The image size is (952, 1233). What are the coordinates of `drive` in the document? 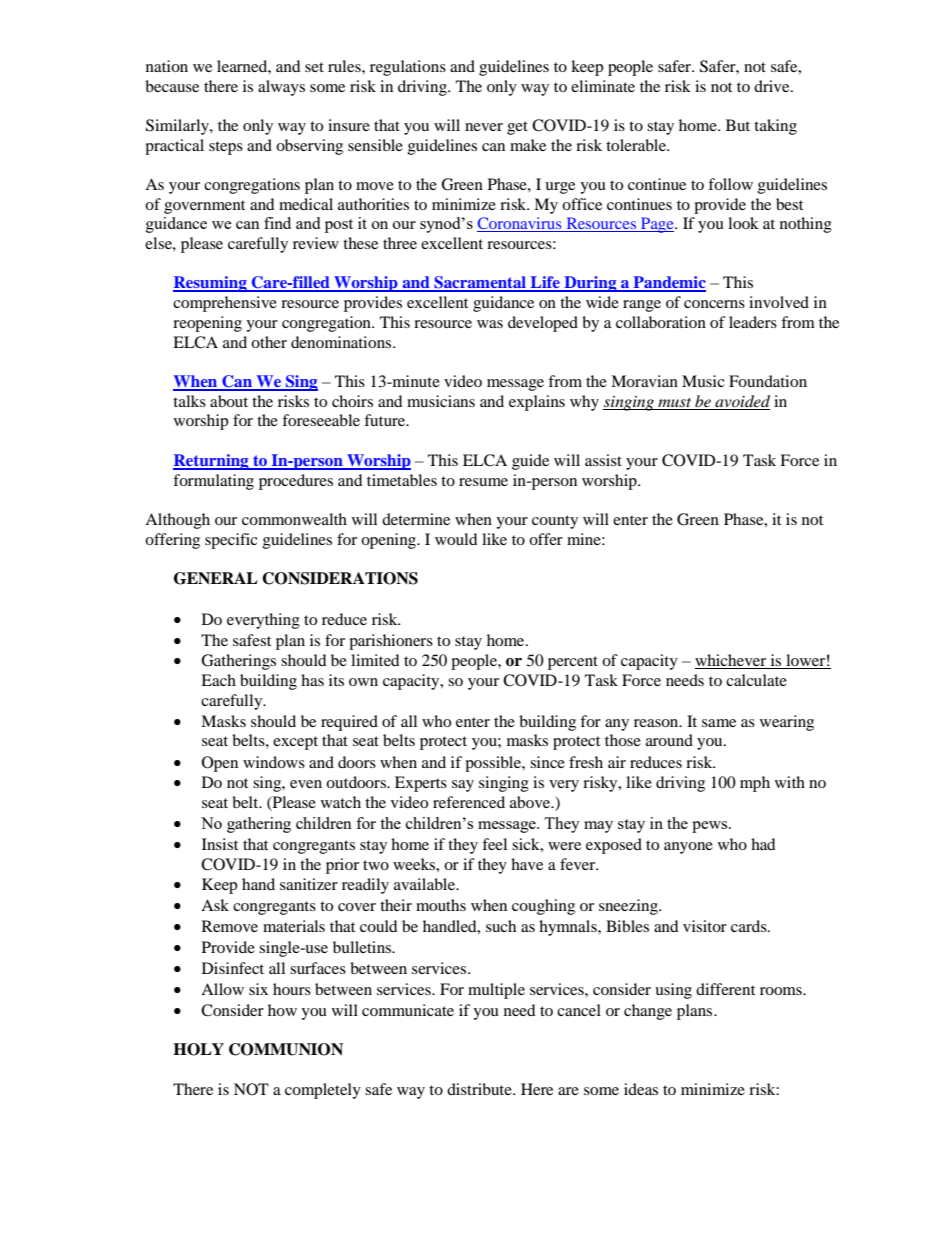 It's located at (773, 86).
